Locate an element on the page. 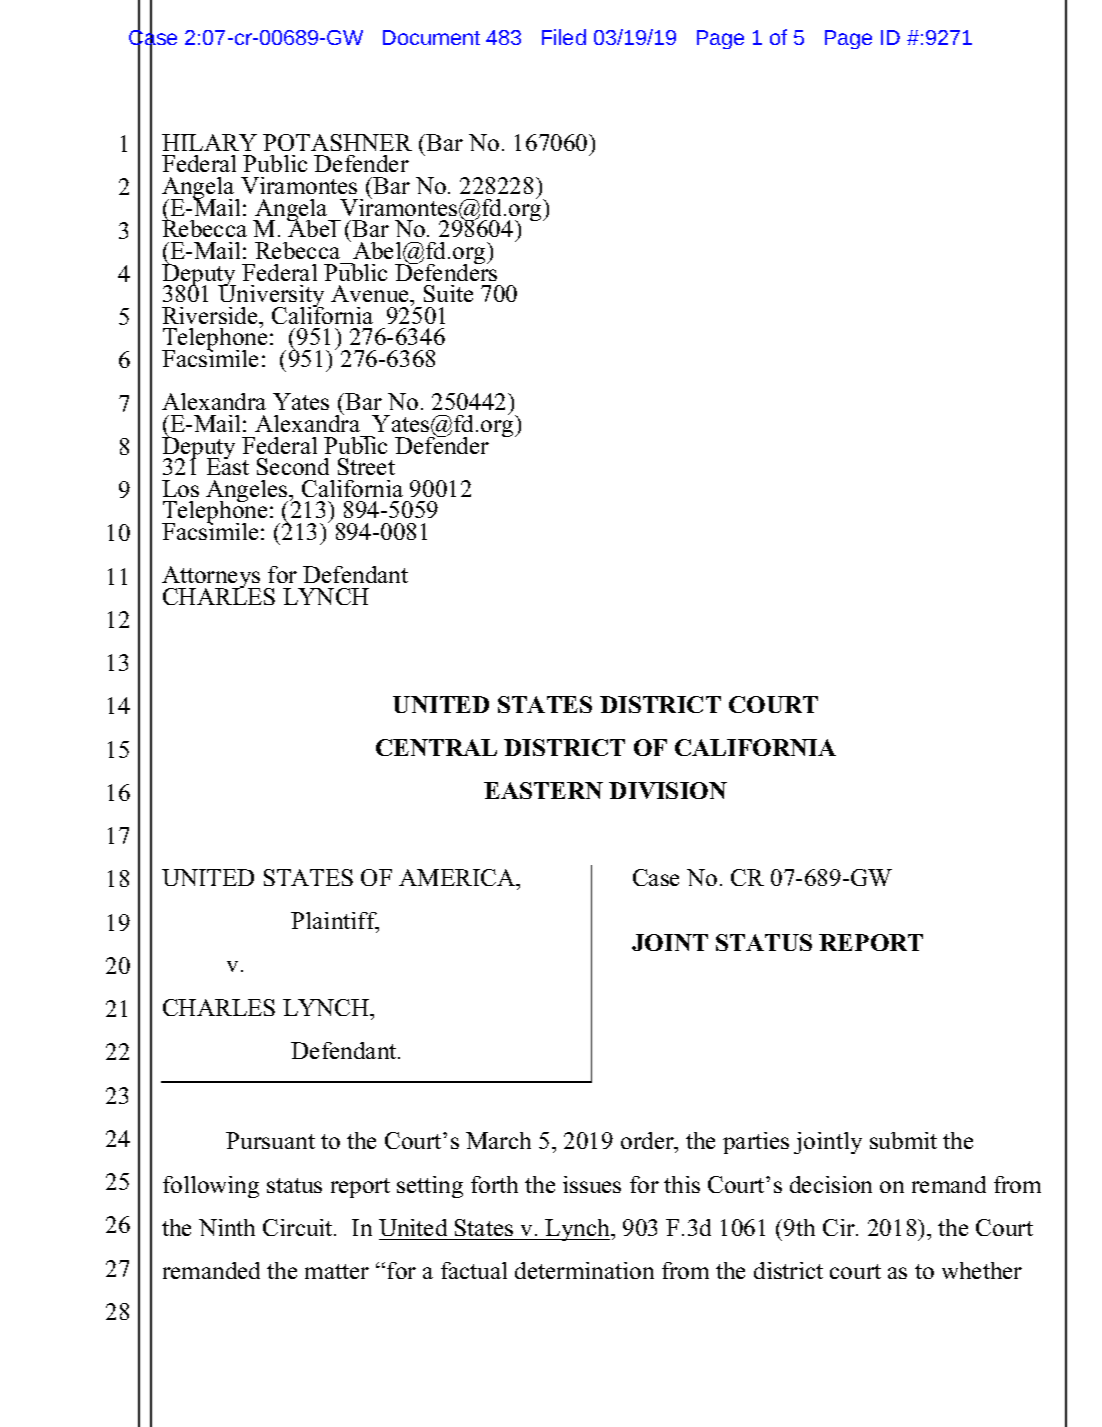  DIVISION is located at coordinates (668, 790).
